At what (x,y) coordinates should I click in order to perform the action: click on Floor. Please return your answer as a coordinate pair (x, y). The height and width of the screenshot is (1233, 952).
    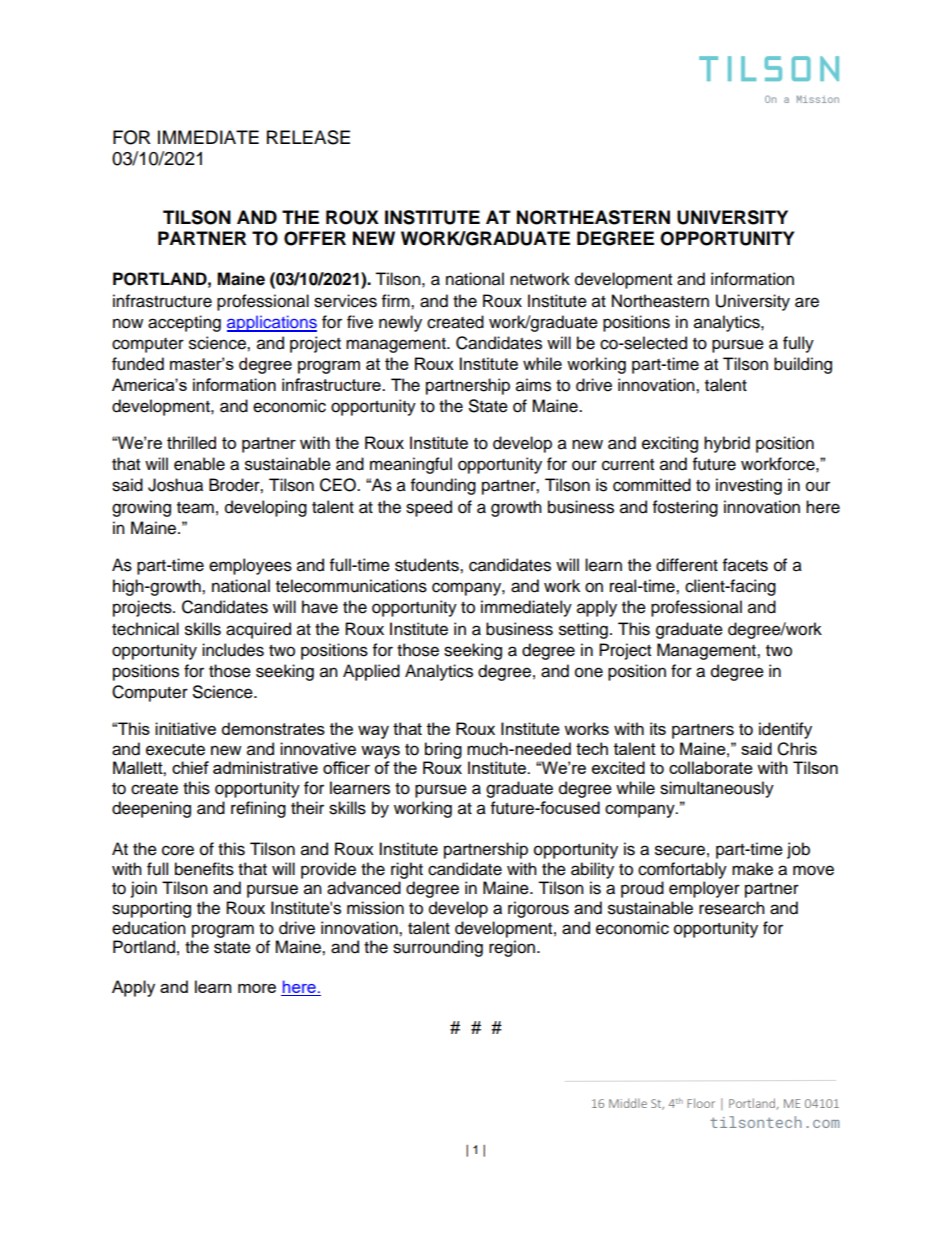
    Looking at the image, I should click on (701, 1103).
